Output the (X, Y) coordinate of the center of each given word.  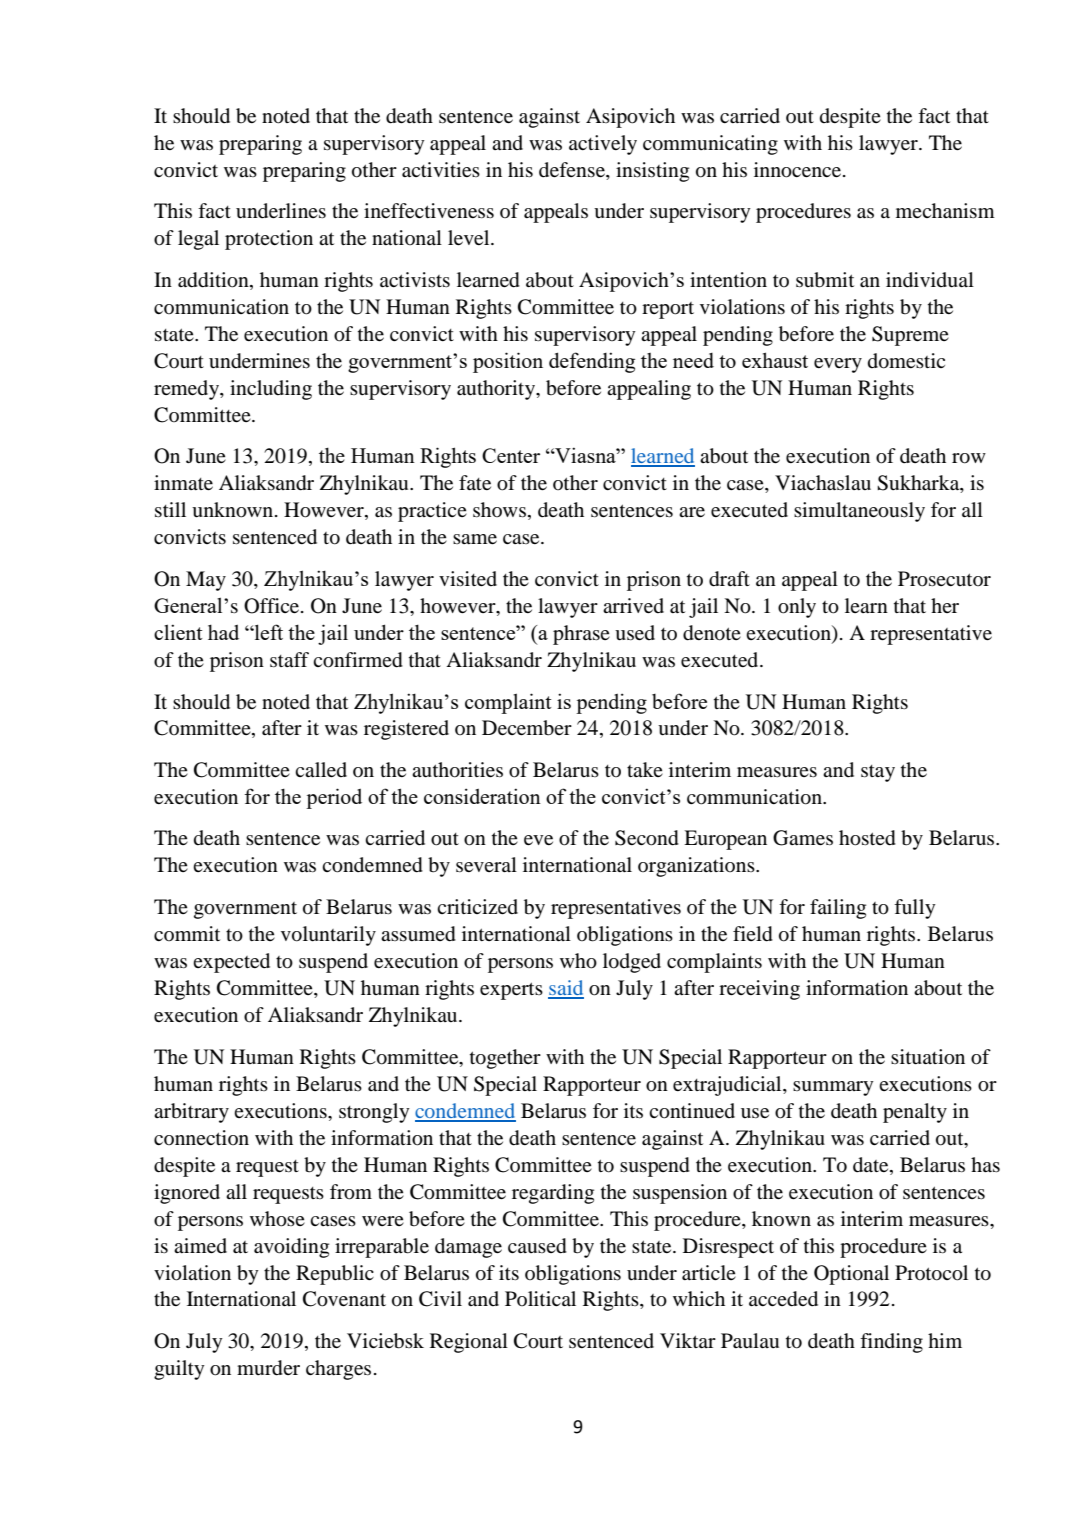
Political (540, 1298)
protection (269, 240)
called (321, 769)
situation (928, 1057)
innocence (799, 170)
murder (268, 1368)
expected (231, 963)
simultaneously (859, 512)
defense (573, 170)
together (505, 1059)
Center (511, 455)
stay (878, 773)
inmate (183, 482)
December (527, 728)
